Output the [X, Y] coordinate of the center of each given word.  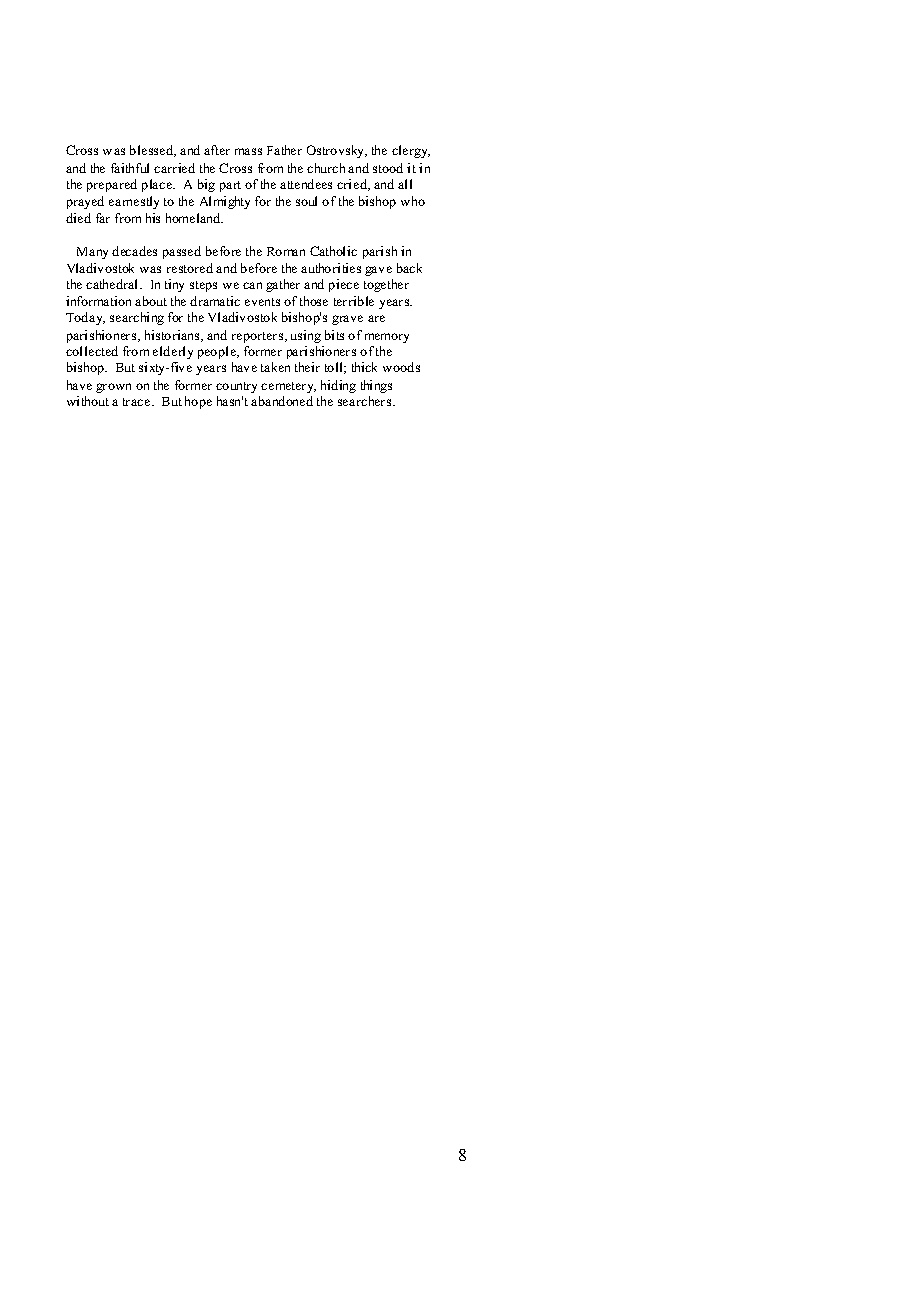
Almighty [225, 202]
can [252, 285]
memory [387, 338]
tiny [174, 285]
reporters [259, 337]
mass [248, 151]
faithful [130, 168]
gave [378, 271]
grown [113, 388]
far [103, 218]
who [413, 201]
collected [92, 351]
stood [388, 168]
